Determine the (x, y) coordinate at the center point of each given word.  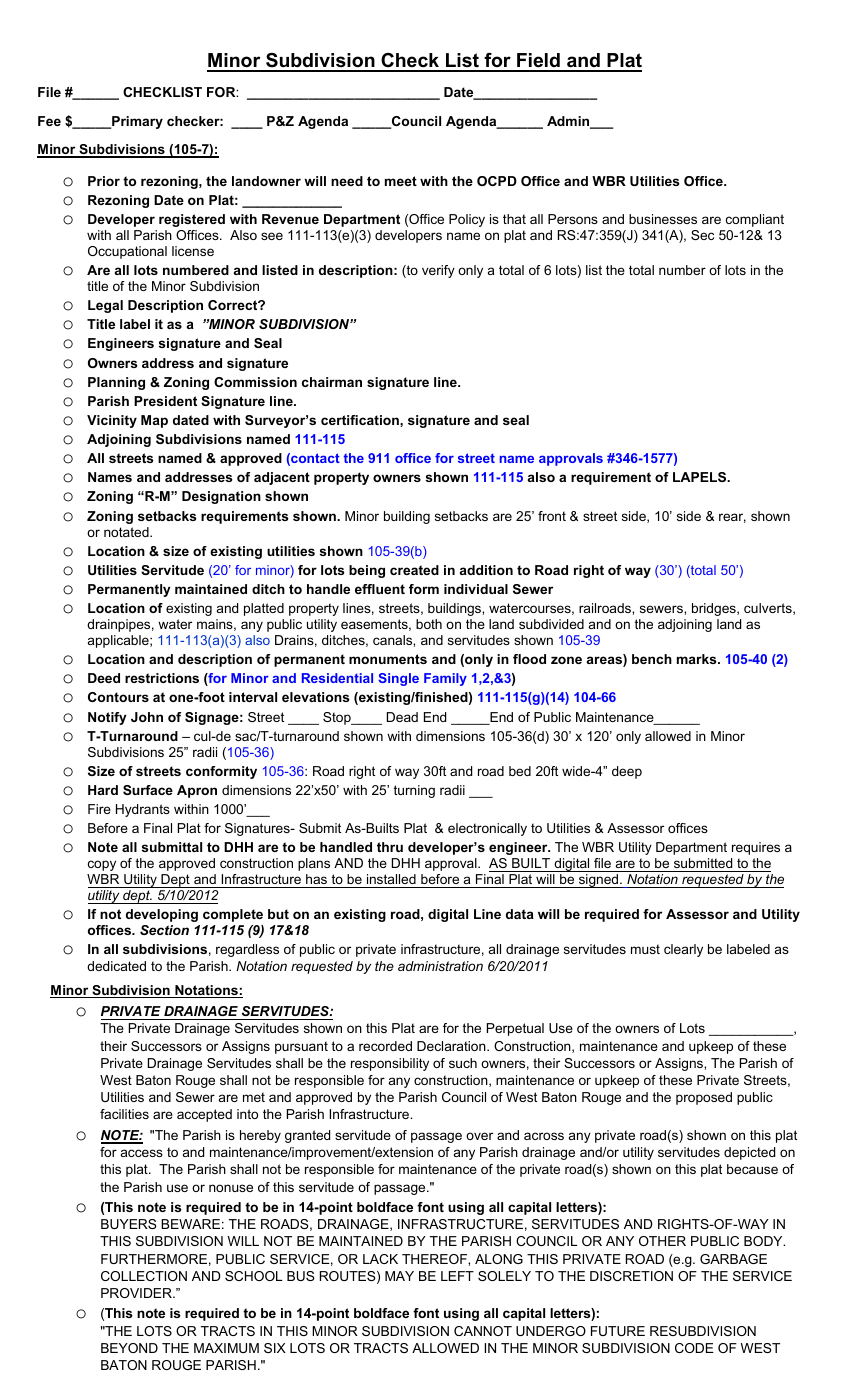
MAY (399, 1276)
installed (391, 879)
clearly (683, 950)
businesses (663, 219)
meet (401, 181)
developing (162, 915)
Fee (49, 121)
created (414, 570)
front (552, 516)
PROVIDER (137, 1293)
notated (127, 532)
